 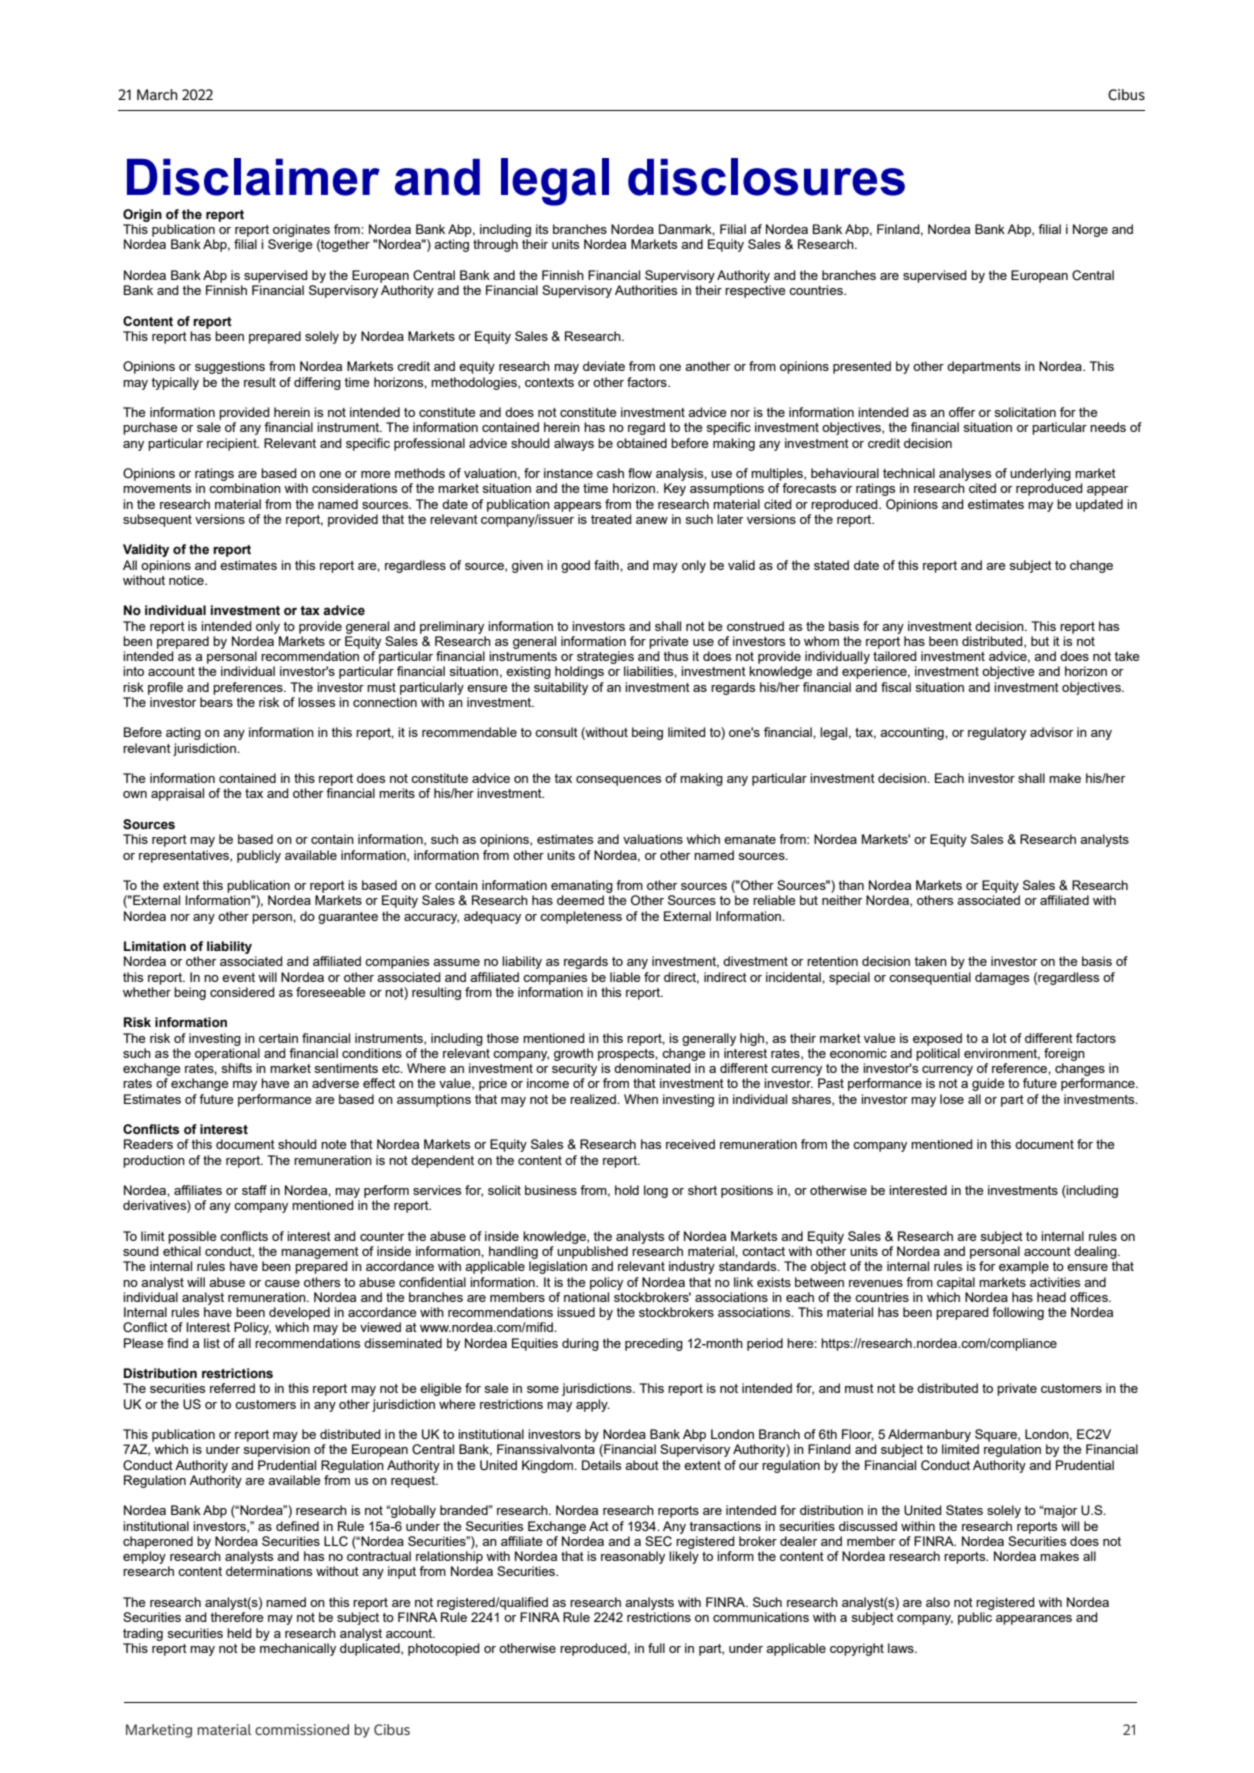 What do you see at coordinates (656, 1648) in the image?
I see `full` at bounding box center [656, 1648].
